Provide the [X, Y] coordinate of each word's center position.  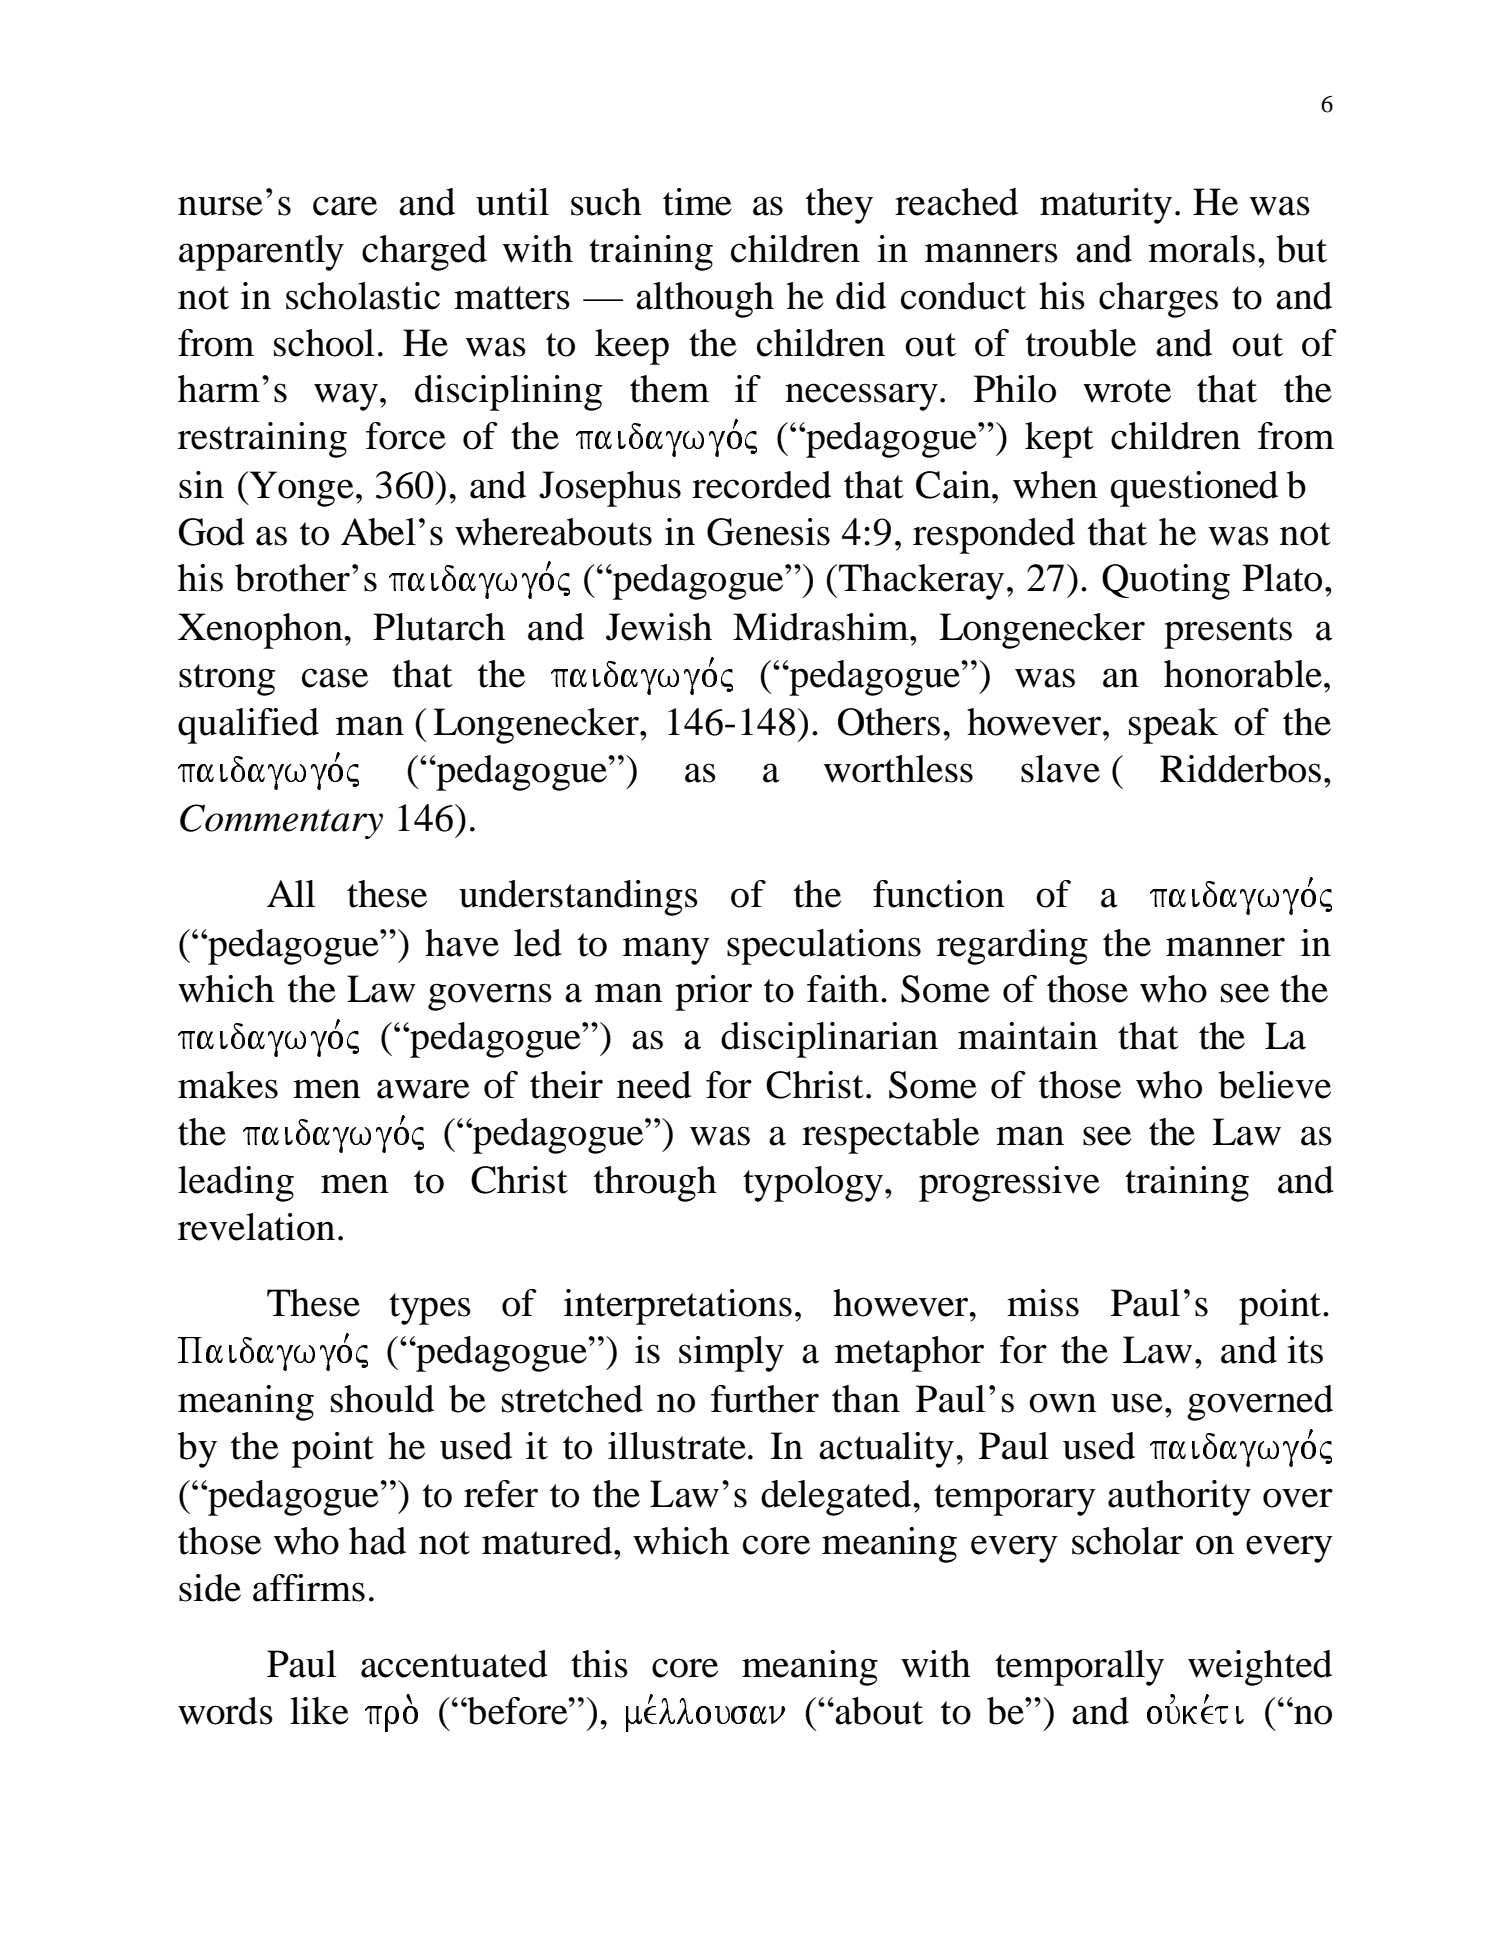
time [697, 202]
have [462, 943]
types [430, 1309]
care [345, 206]
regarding [1012, 947]
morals [1201, 249]
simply [731, 1354]
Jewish [659, 627]
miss [1043, 1303]
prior [713, 993]
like [319, 1711]
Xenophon [261, 631]
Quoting [1166, 582]
